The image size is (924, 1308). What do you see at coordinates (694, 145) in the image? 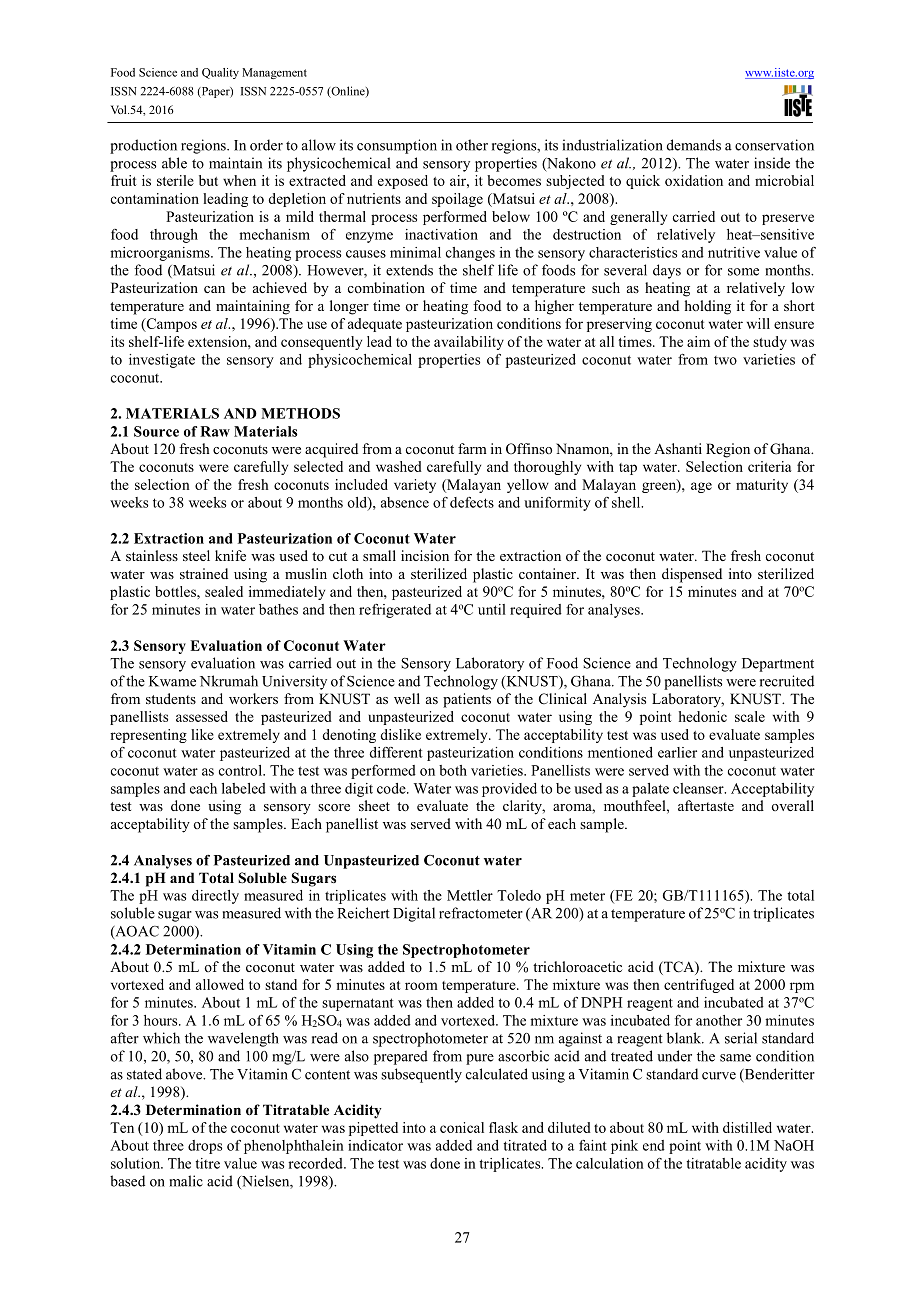
I see `demands` at bounding box center [694, 145].
